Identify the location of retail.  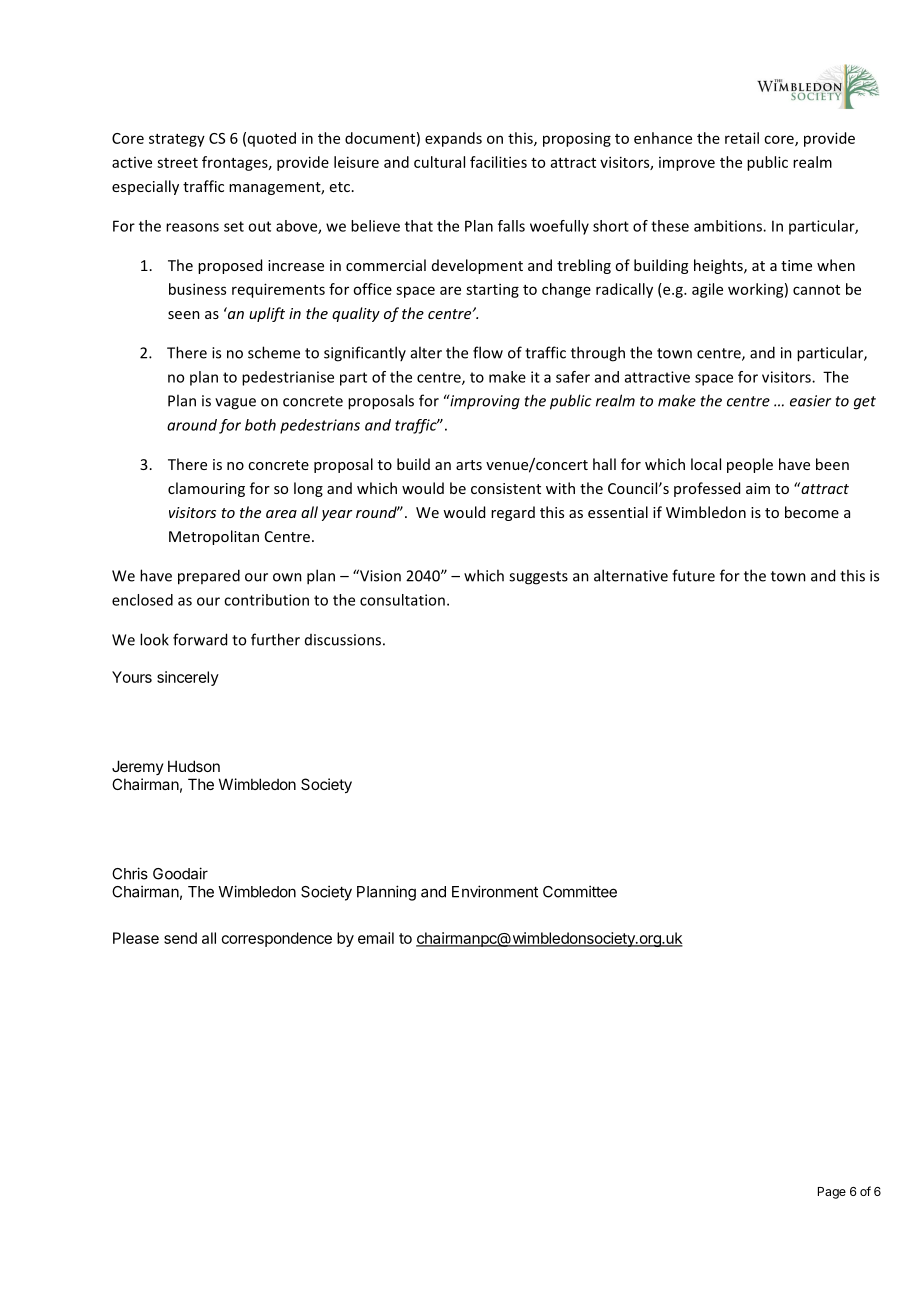
(742, 138).
